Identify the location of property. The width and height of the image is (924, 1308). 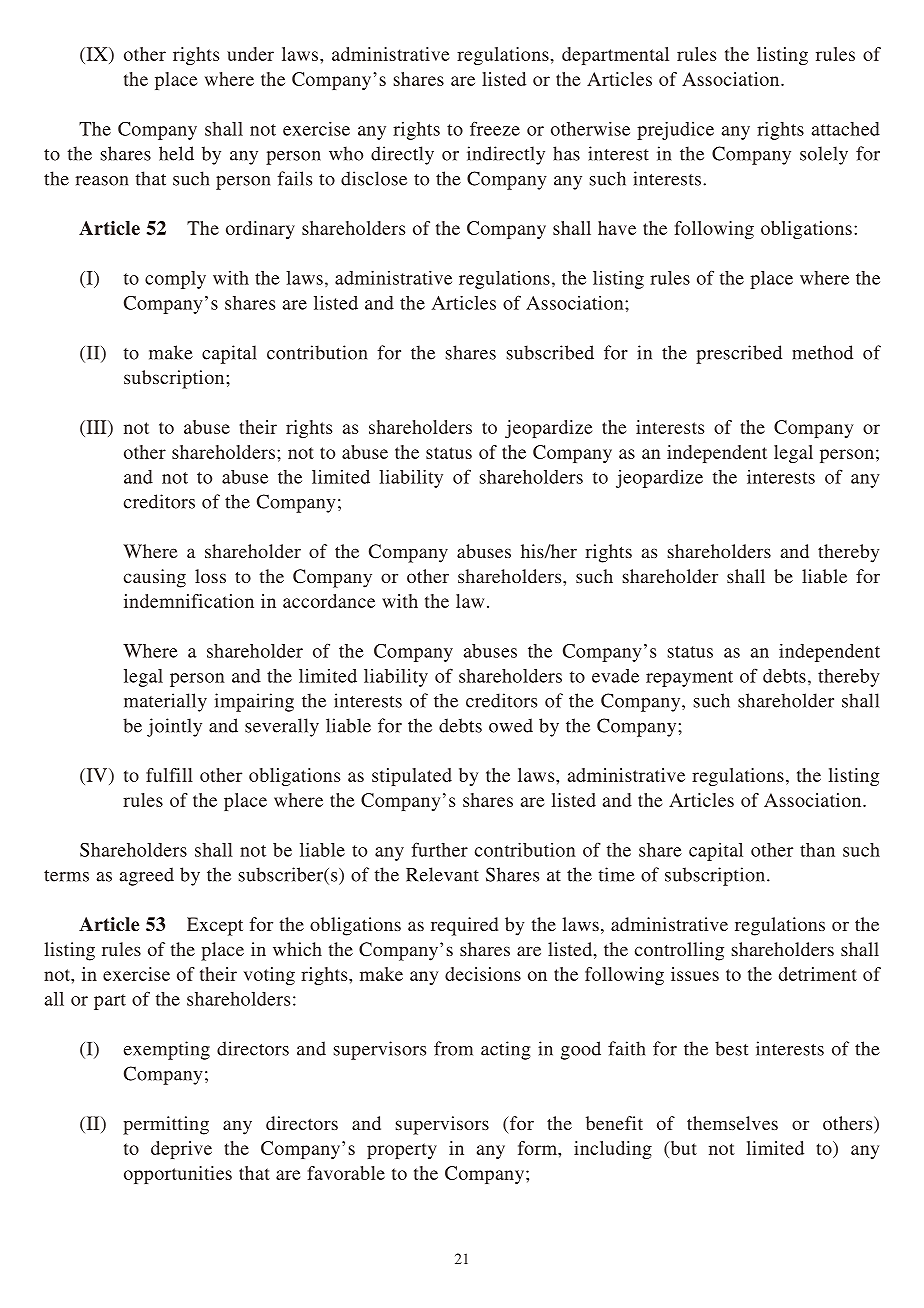
(402, 1151).
